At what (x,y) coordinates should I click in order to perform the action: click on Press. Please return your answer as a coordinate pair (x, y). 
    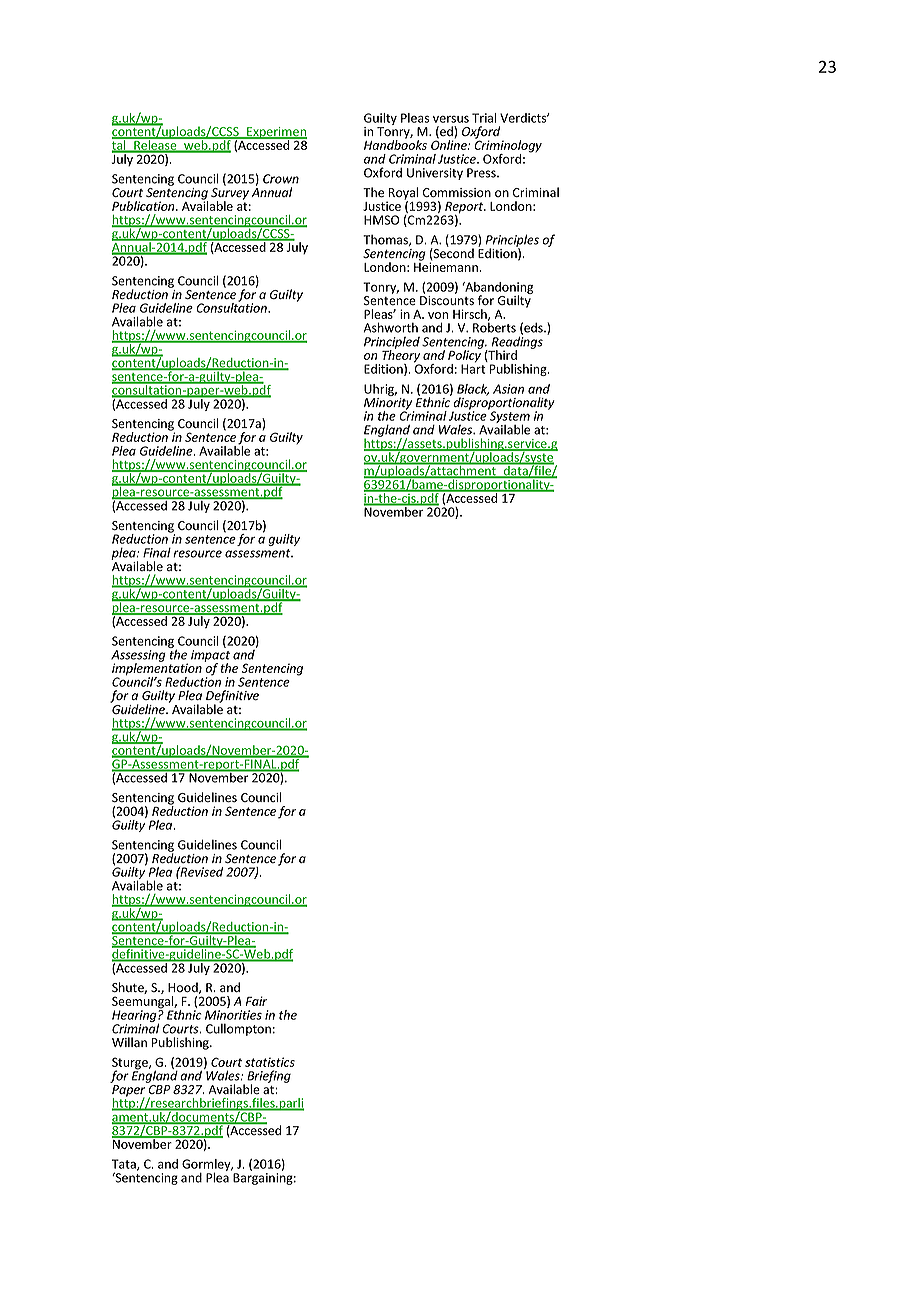
    Looking at the image, I should click on (482, 173).
